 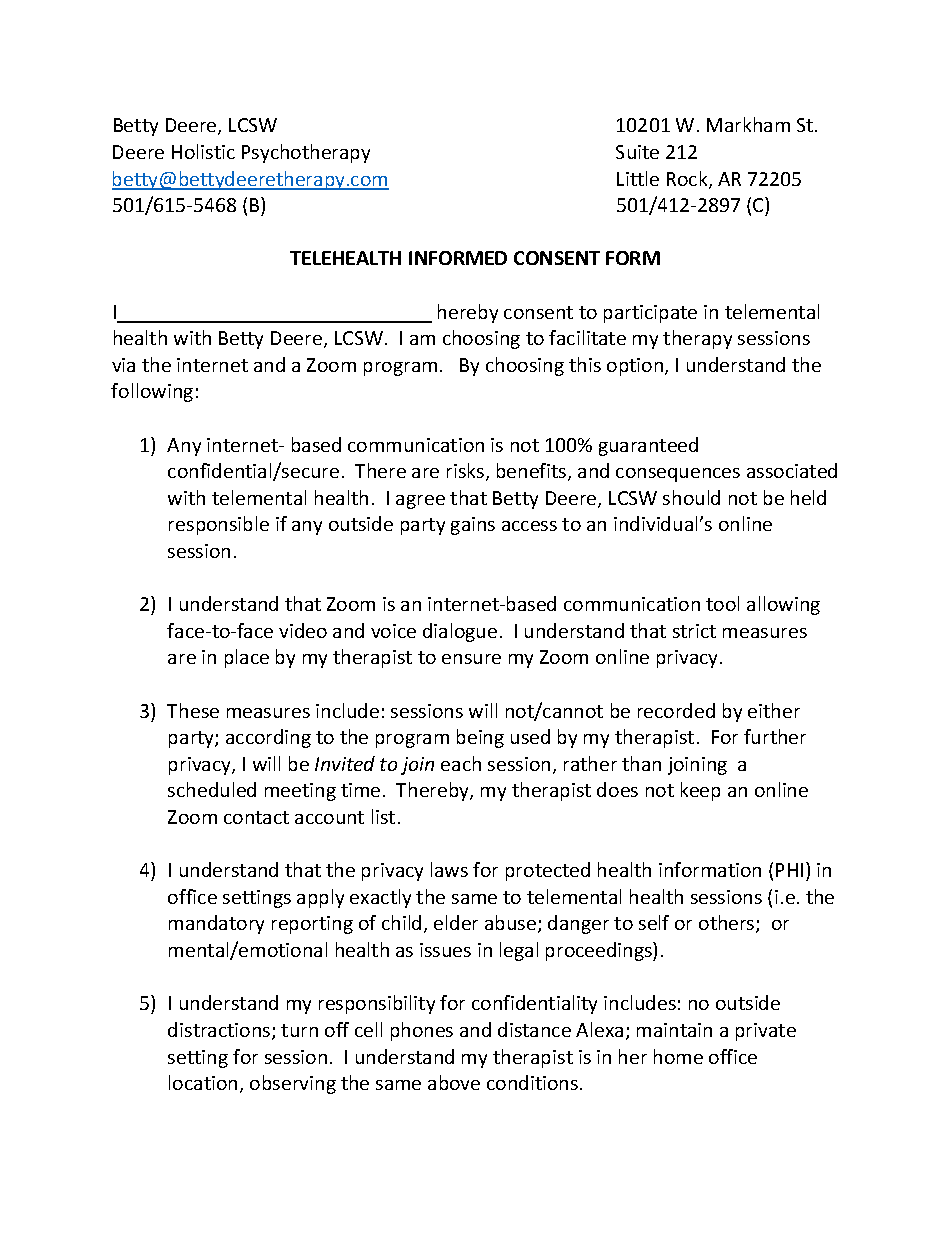 I want to click on following, so click(x=152, y=392).
